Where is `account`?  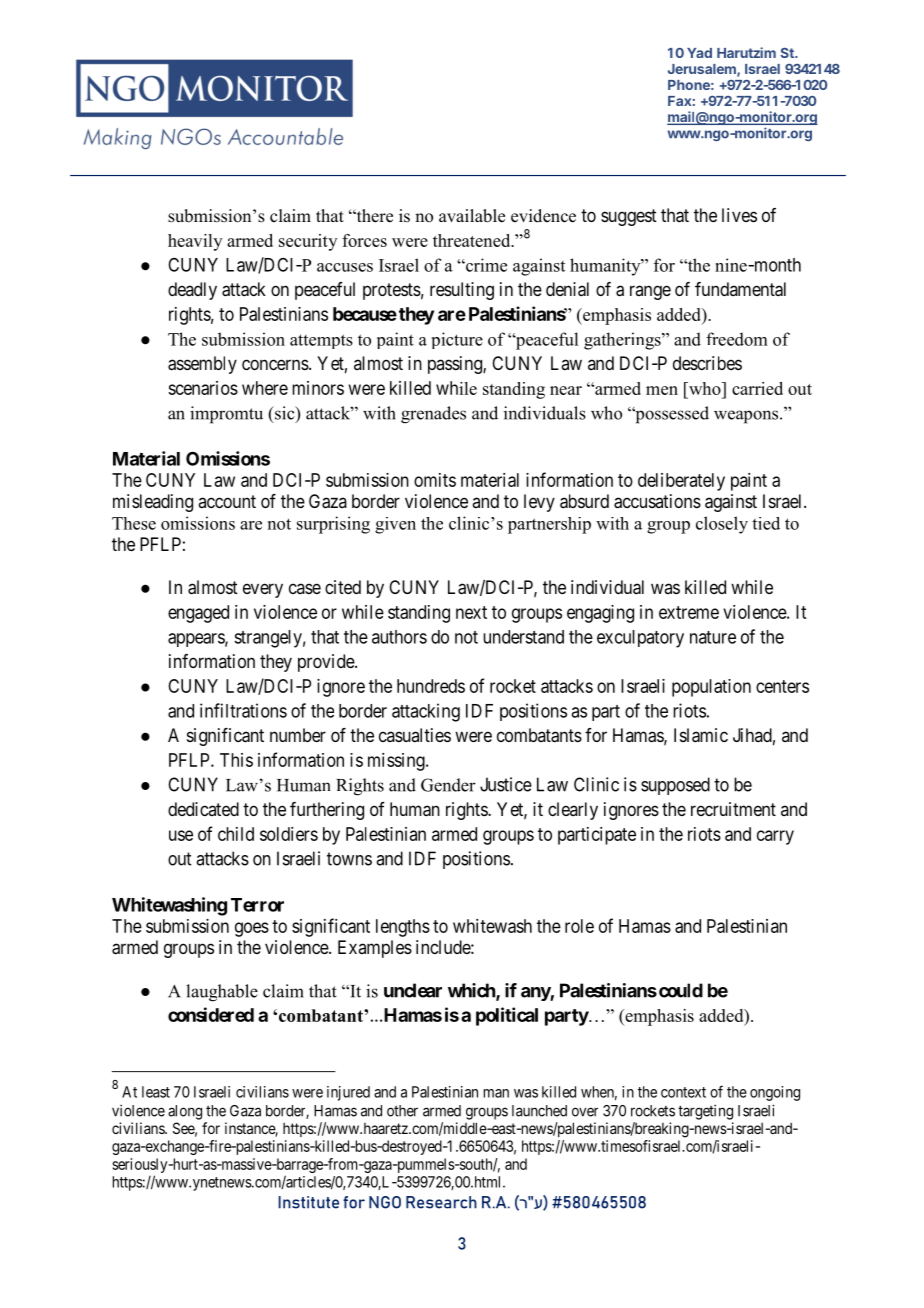
account is located at coordinates (227, 501).
